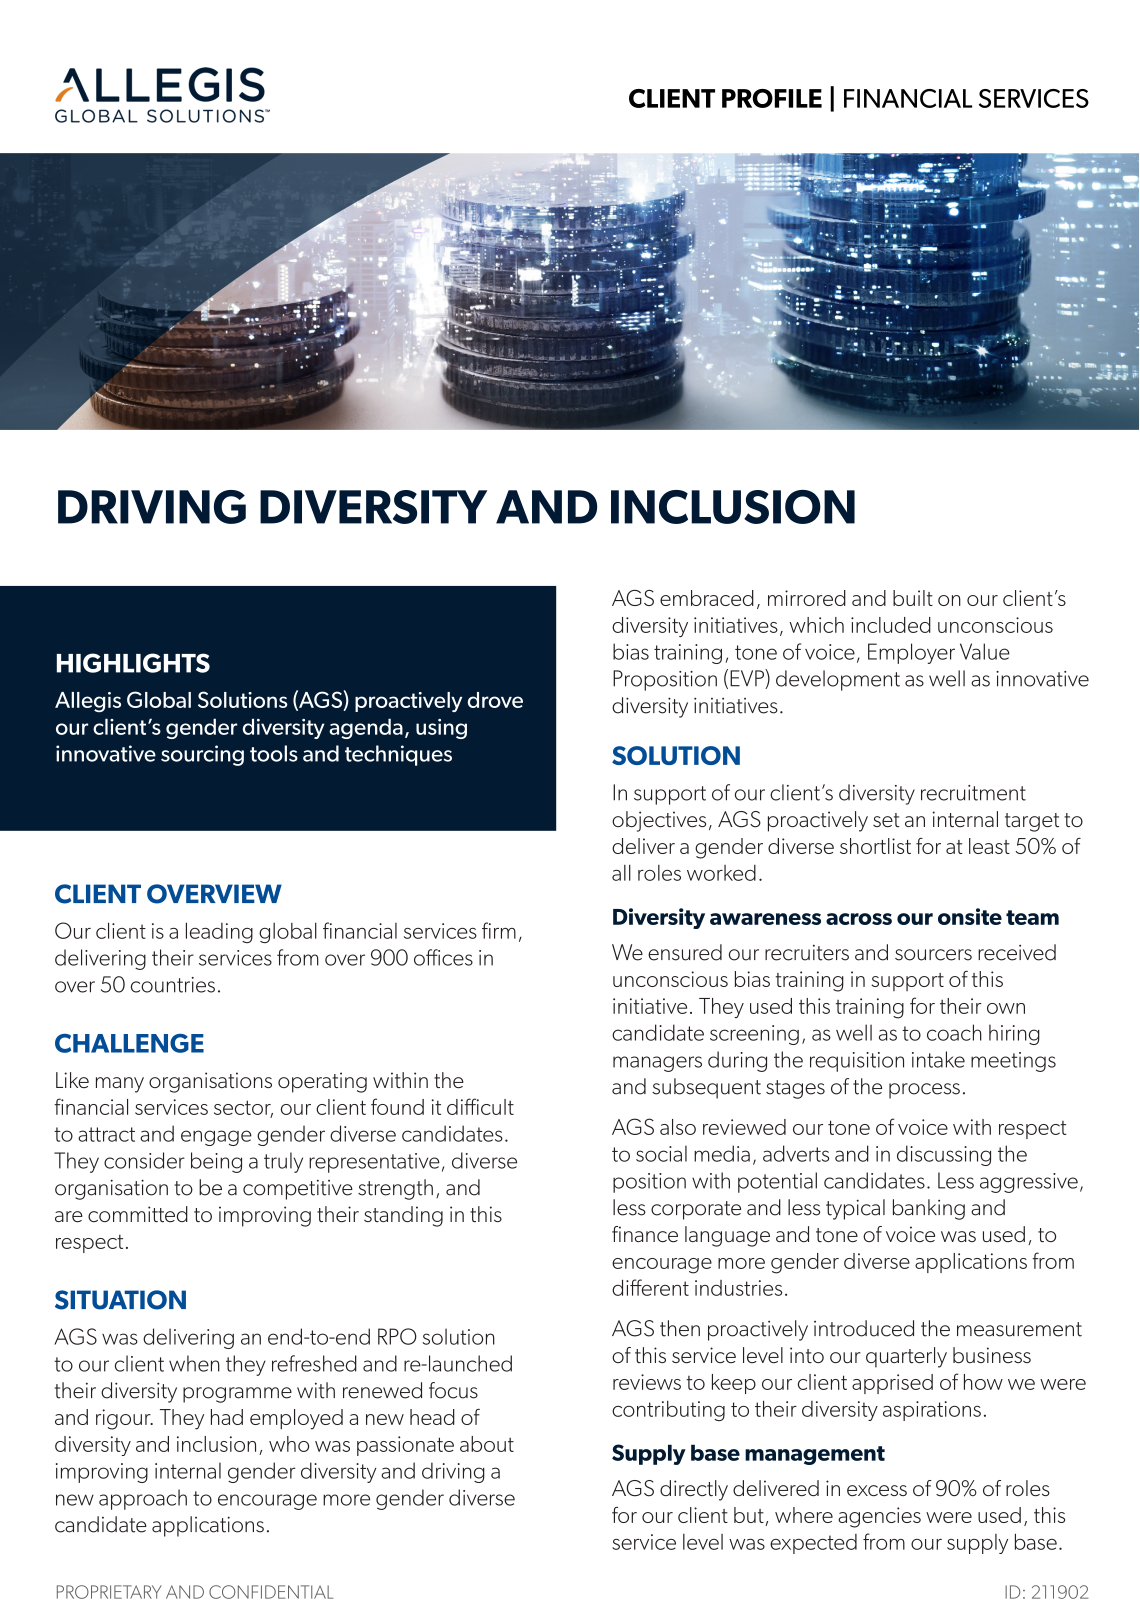 This page has height=1612, width=1140. Describe the element at coordinates (891, 625) in the page. I see `included` at that location.
